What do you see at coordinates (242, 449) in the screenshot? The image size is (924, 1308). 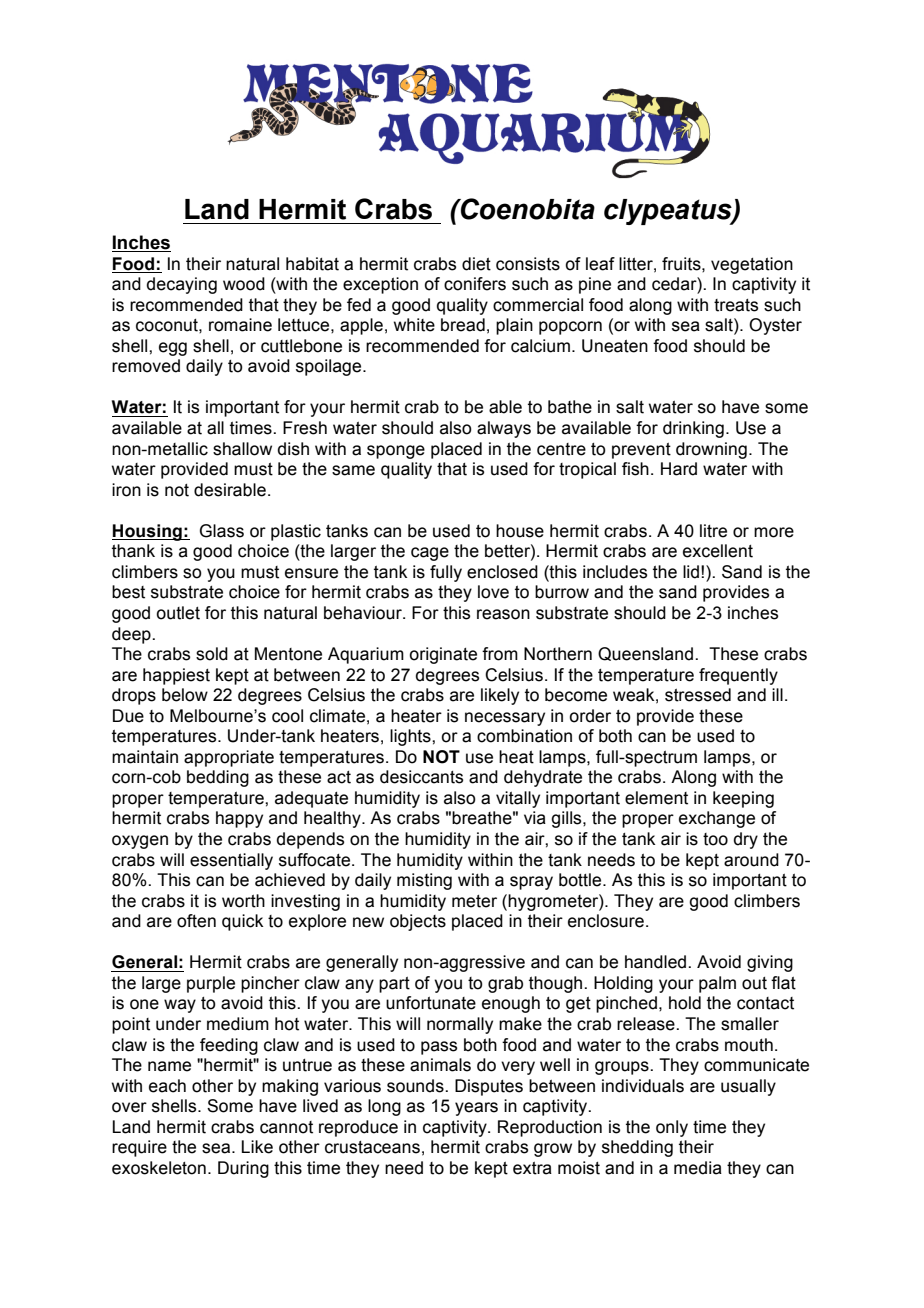 I see `shallow` at bounding box center [242, 449].
